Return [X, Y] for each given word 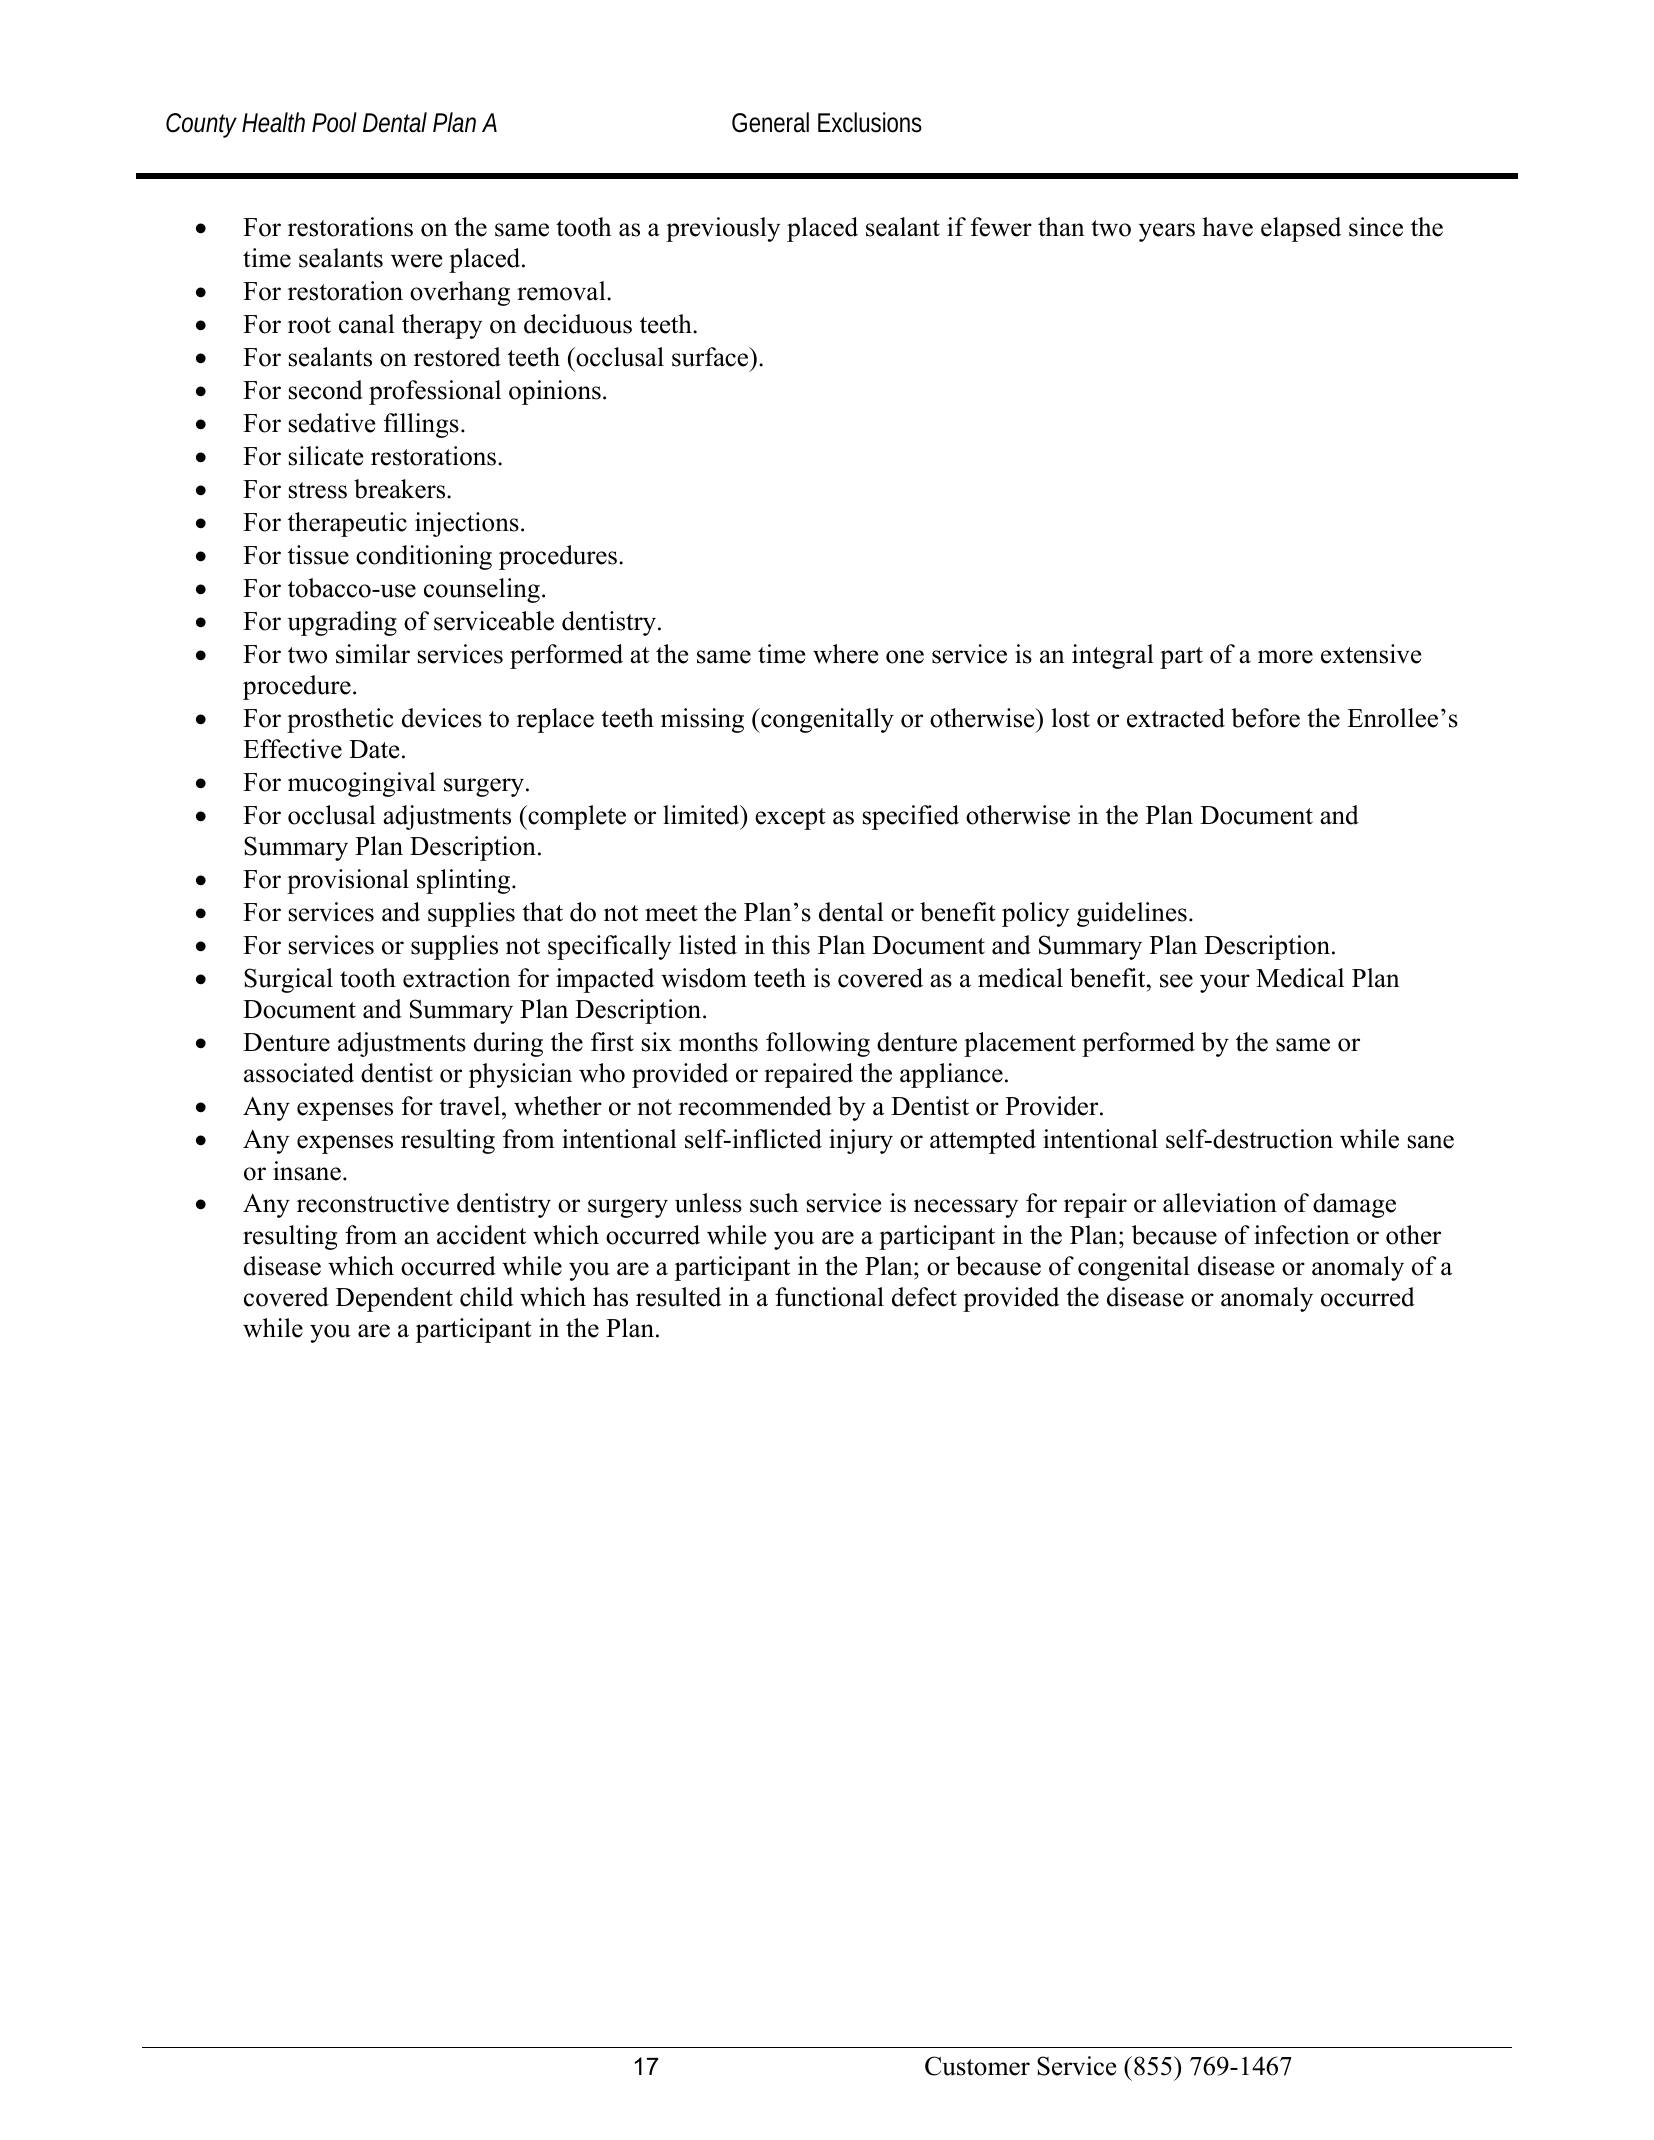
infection [1302, 1235]
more [1285, 657]
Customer [977, 2066]
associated [299, 1073]
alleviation [1220, 1203]
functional [829, 1297]
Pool [334, 122]
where [845, 654]
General [770, 122]
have [1227, 227]
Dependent [394, 1299]
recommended [755, 1106]
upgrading [342, 623]
